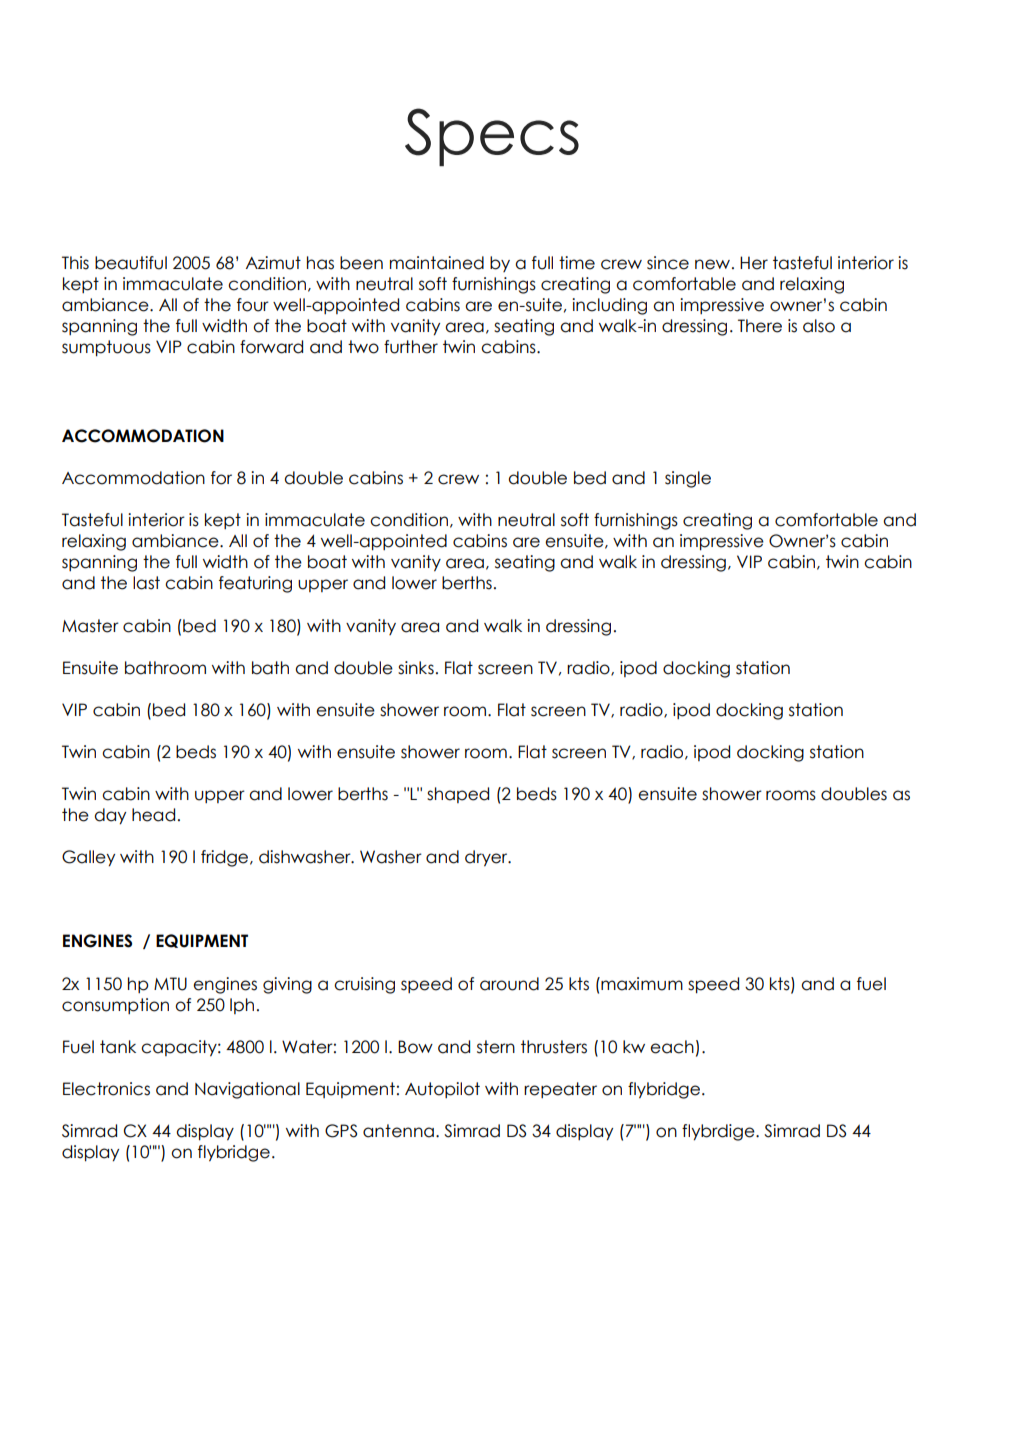 Image resolution: width=1022 pixels, height=1446 pixels. I want to click on beautiful, so click(131, 263).
